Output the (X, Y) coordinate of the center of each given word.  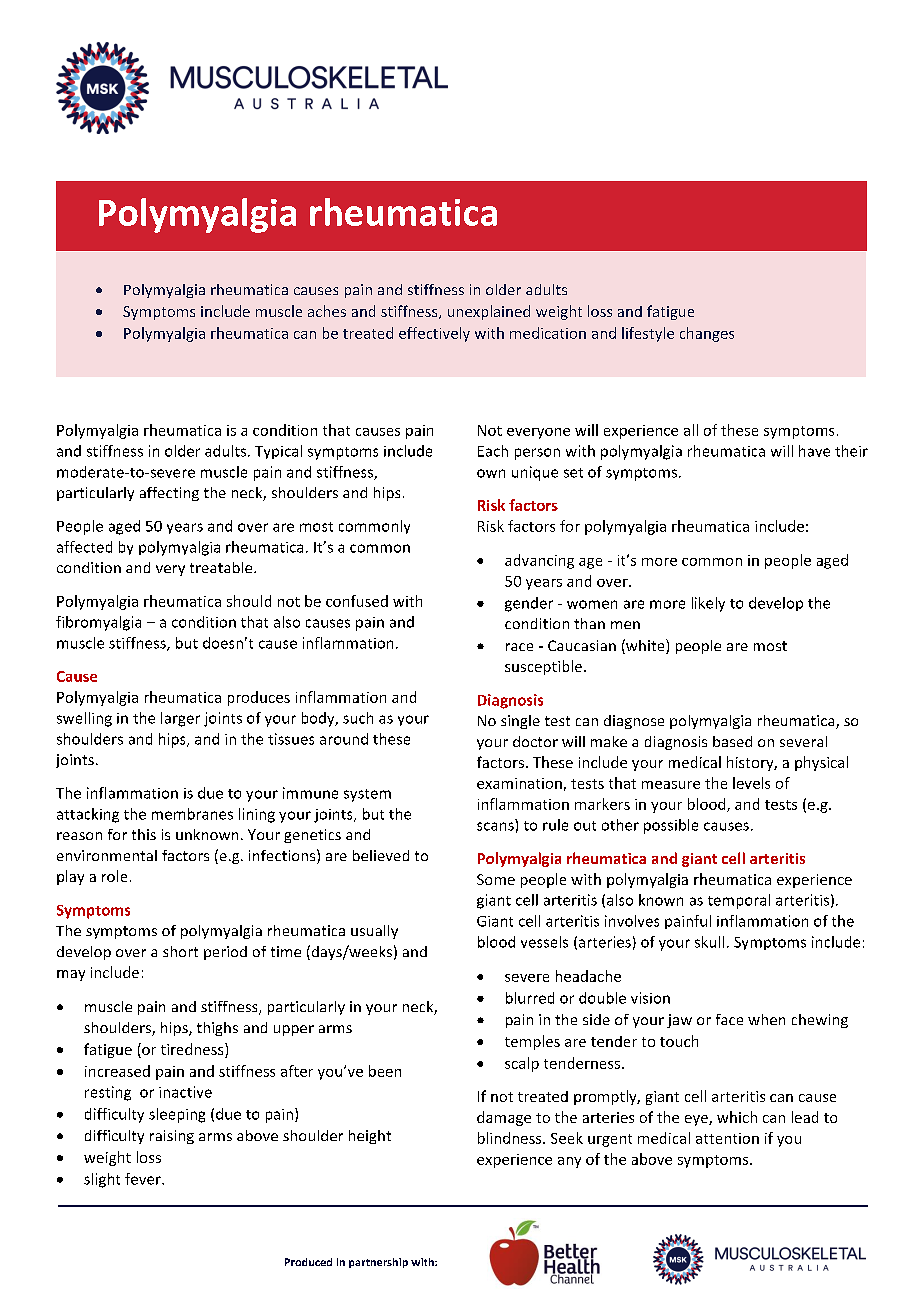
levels (751, 783)
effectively (434, 334)
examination (519, 783)
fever (144, 1179)
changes (707, 334)
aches (327, 311)
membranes (192, 814)
